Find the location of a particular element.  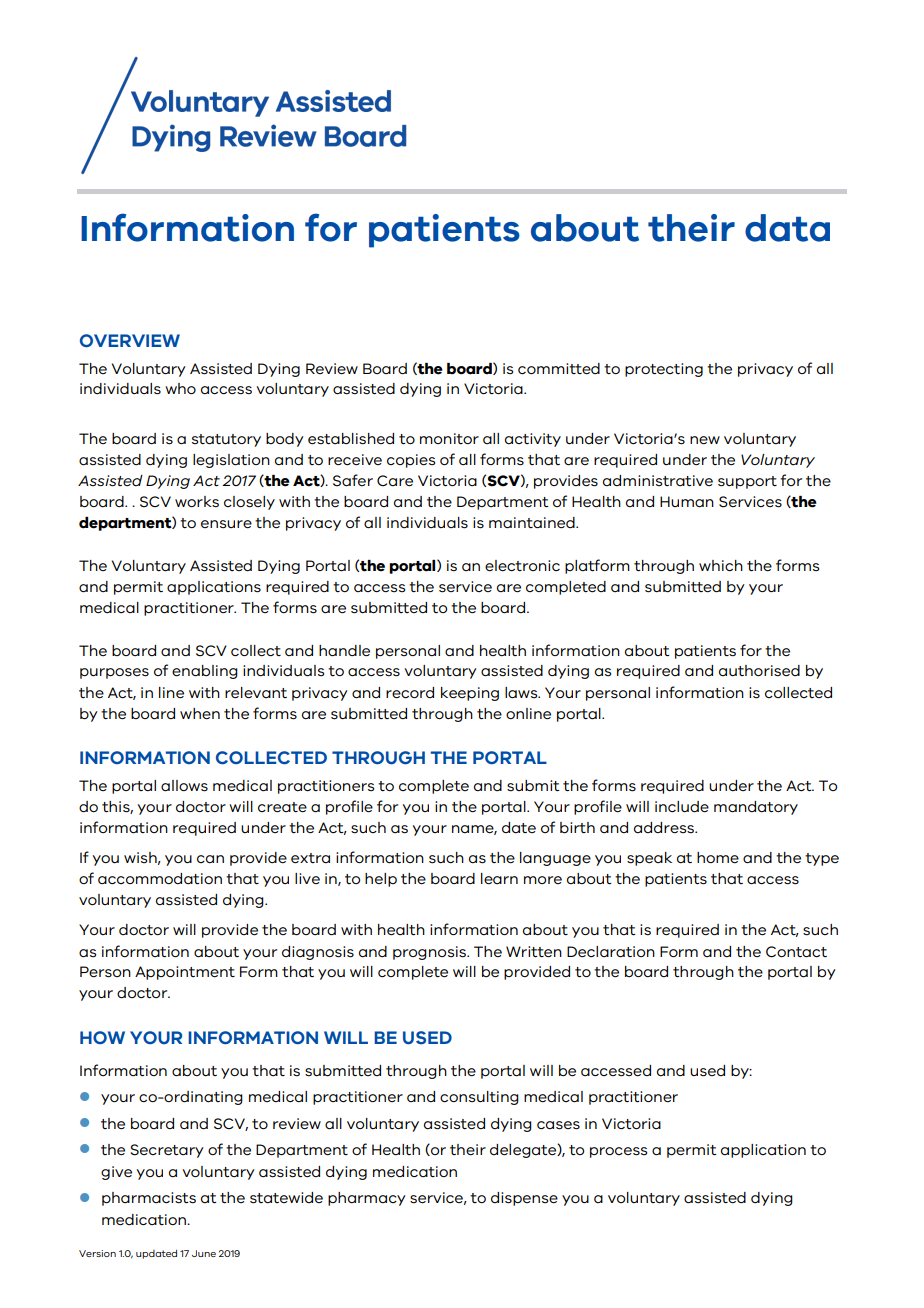

dispense is located at coordinates (524, 1199).
